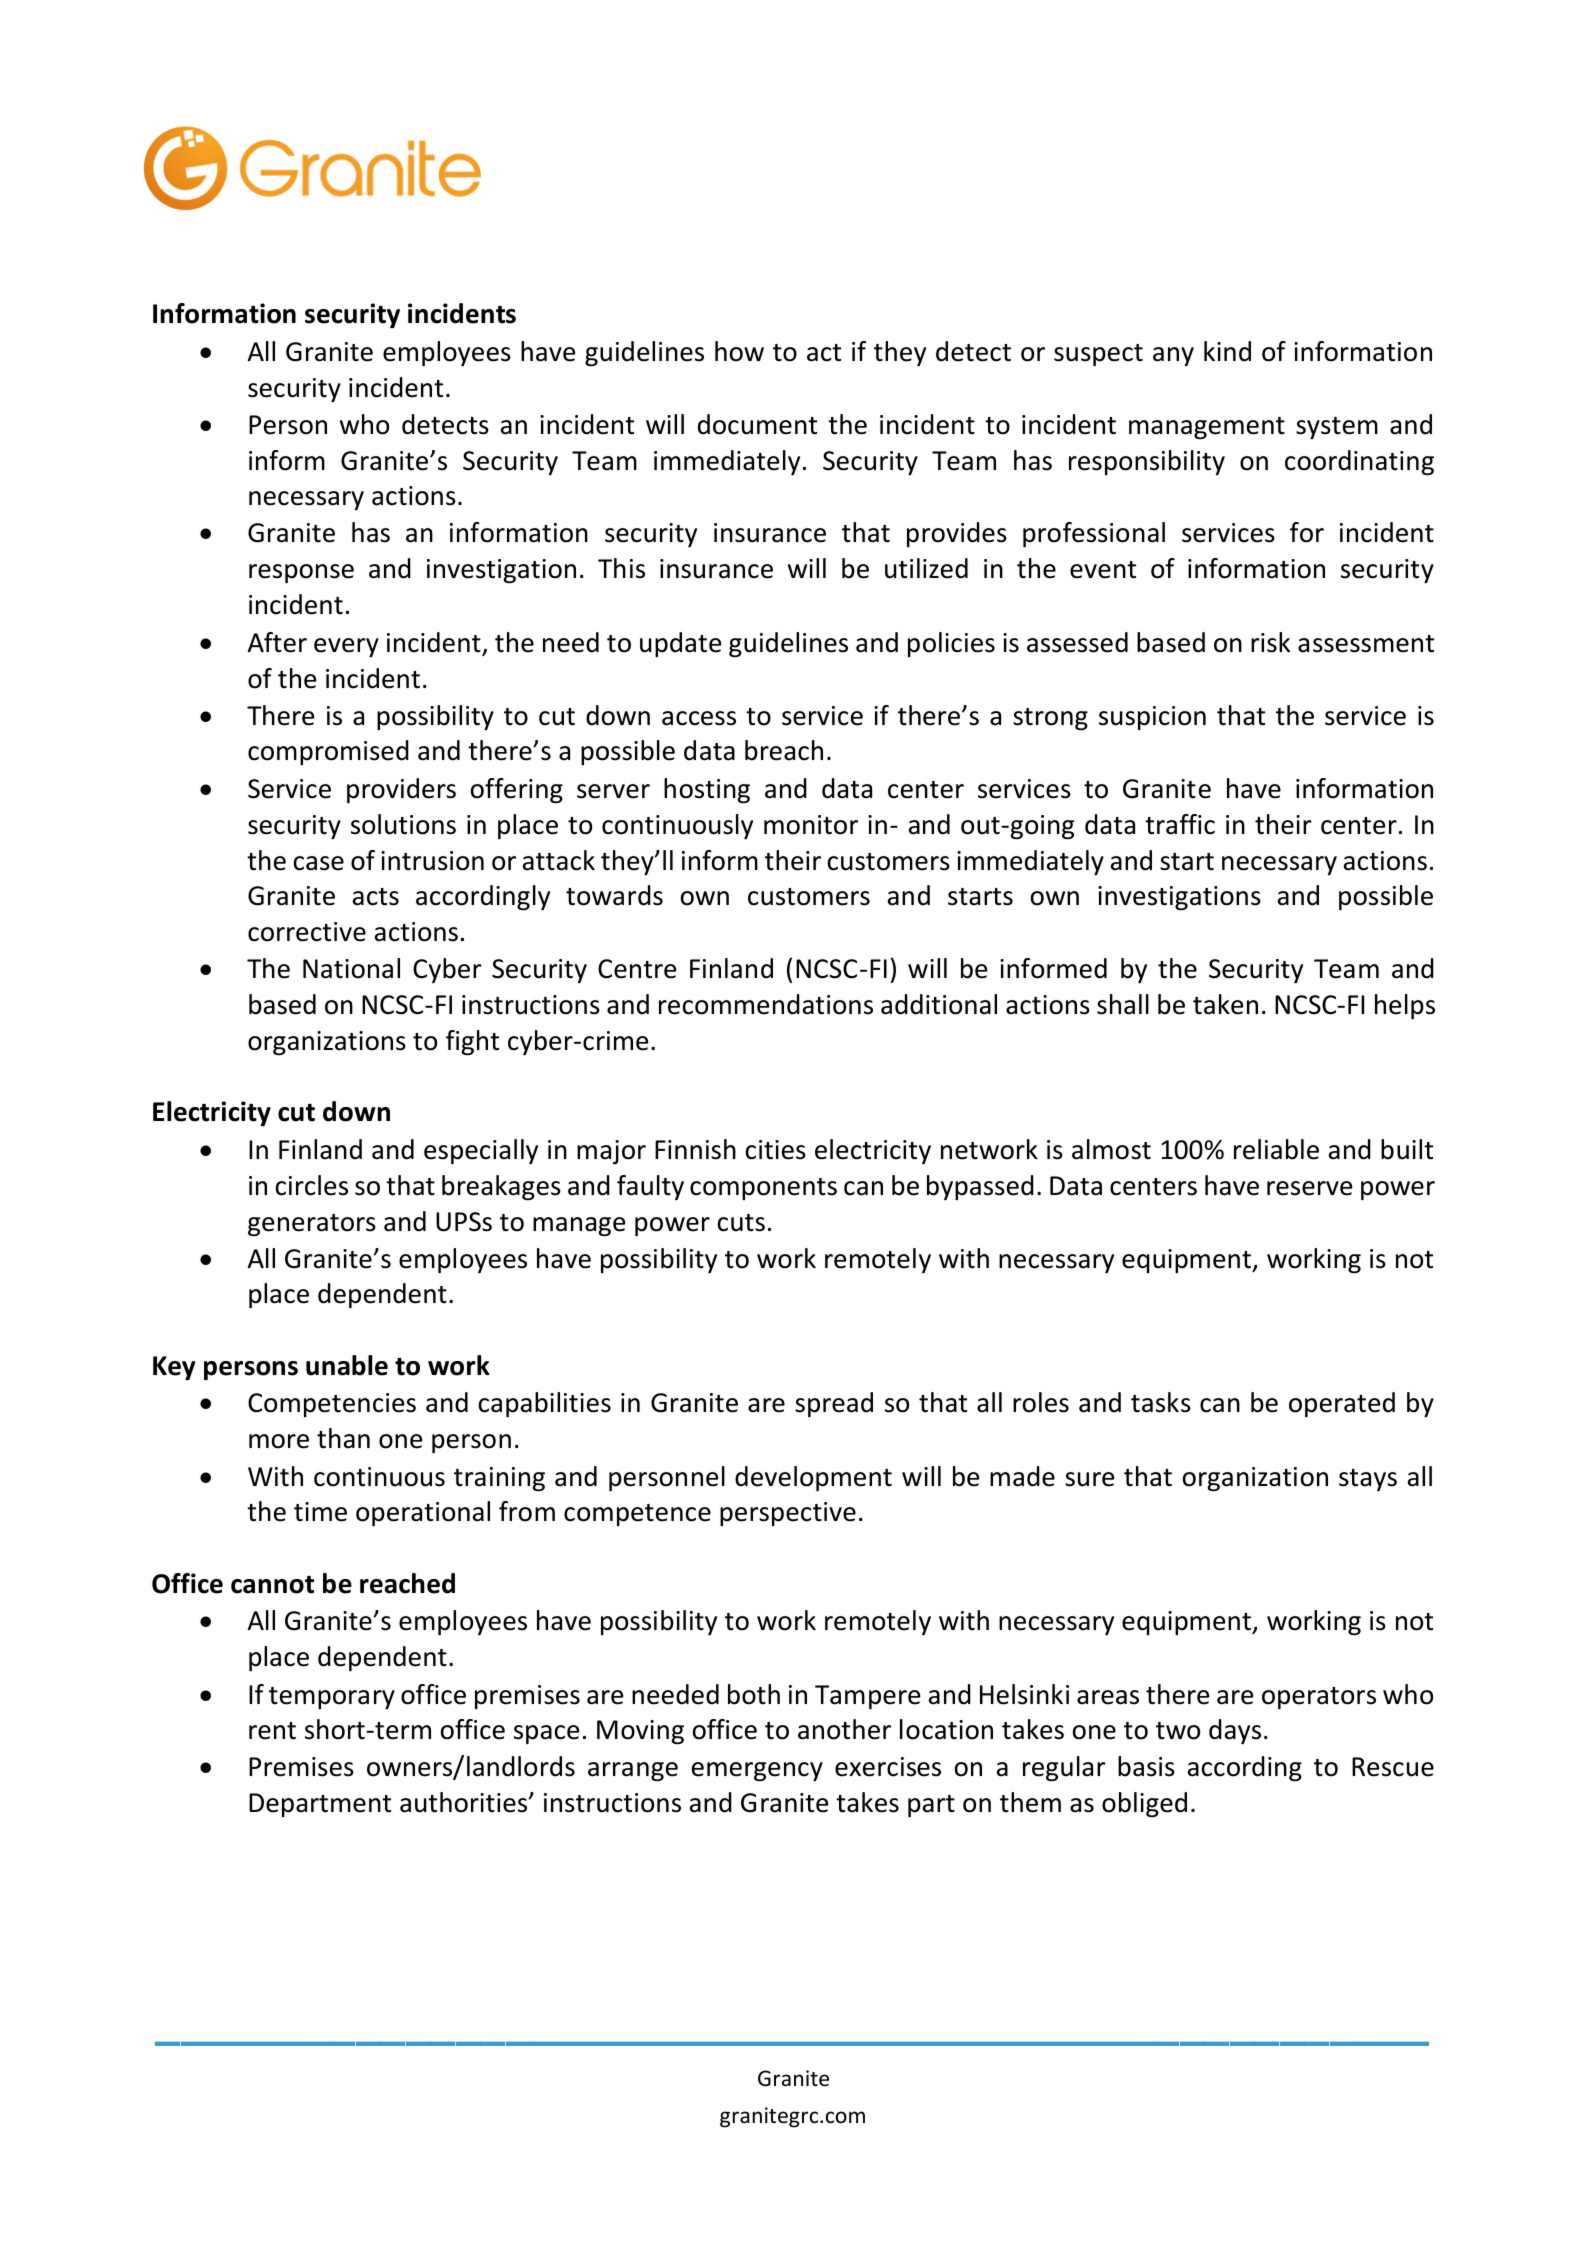 The image size is (1586, 2243). What do you see at coordinates (301, 573) in the document?
I see `response` at bounding box center [301, 573].
